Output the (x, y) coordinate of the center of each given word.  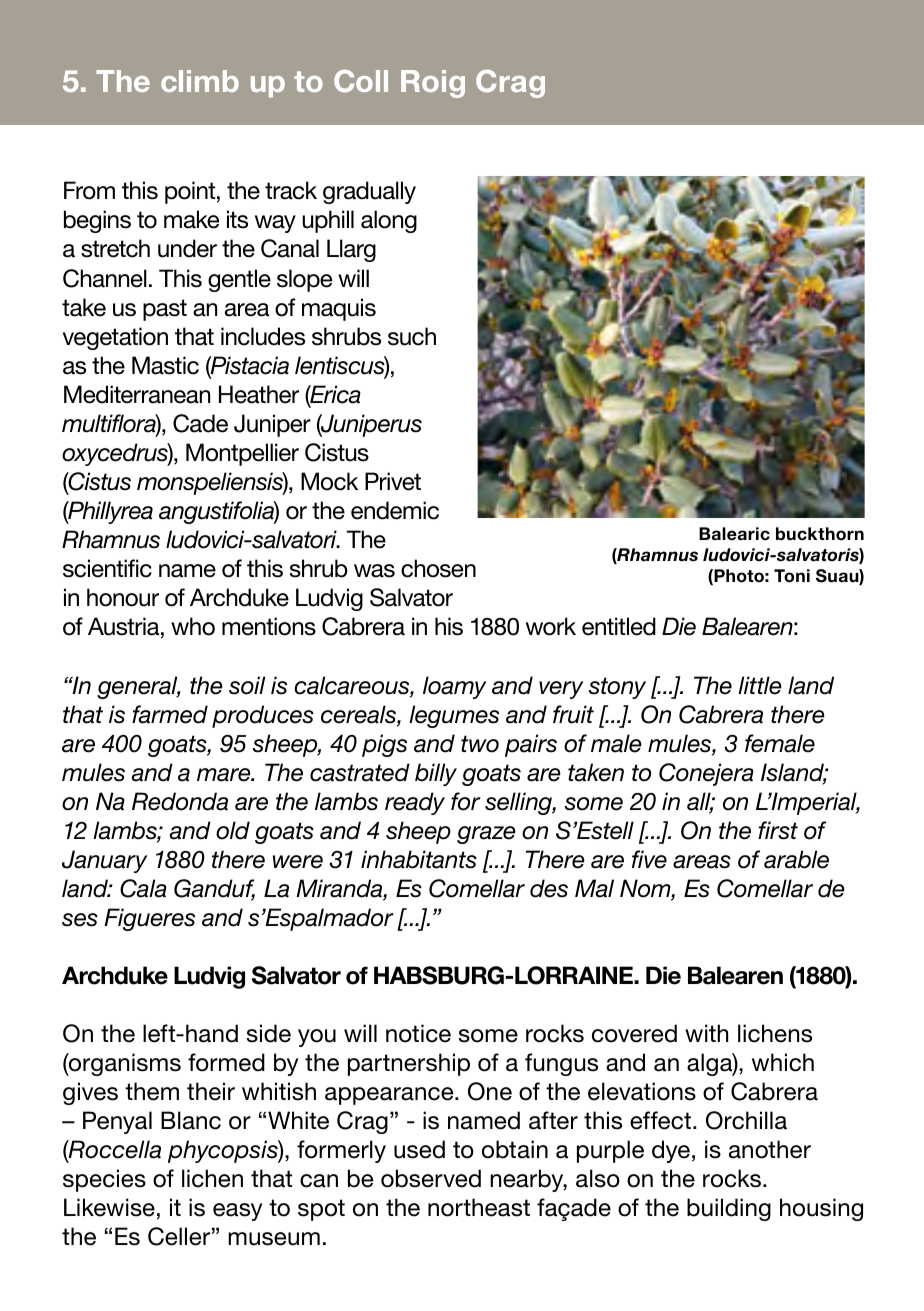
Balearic (734, 534)
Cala (143, 888)
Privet (393, 481)
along (389, 221)
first (778, 830)
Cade (200, 423)
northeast (479, 1207)
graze (486, 835)
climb (200, 81)
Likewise (109, 1207)
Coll (361, 81)
